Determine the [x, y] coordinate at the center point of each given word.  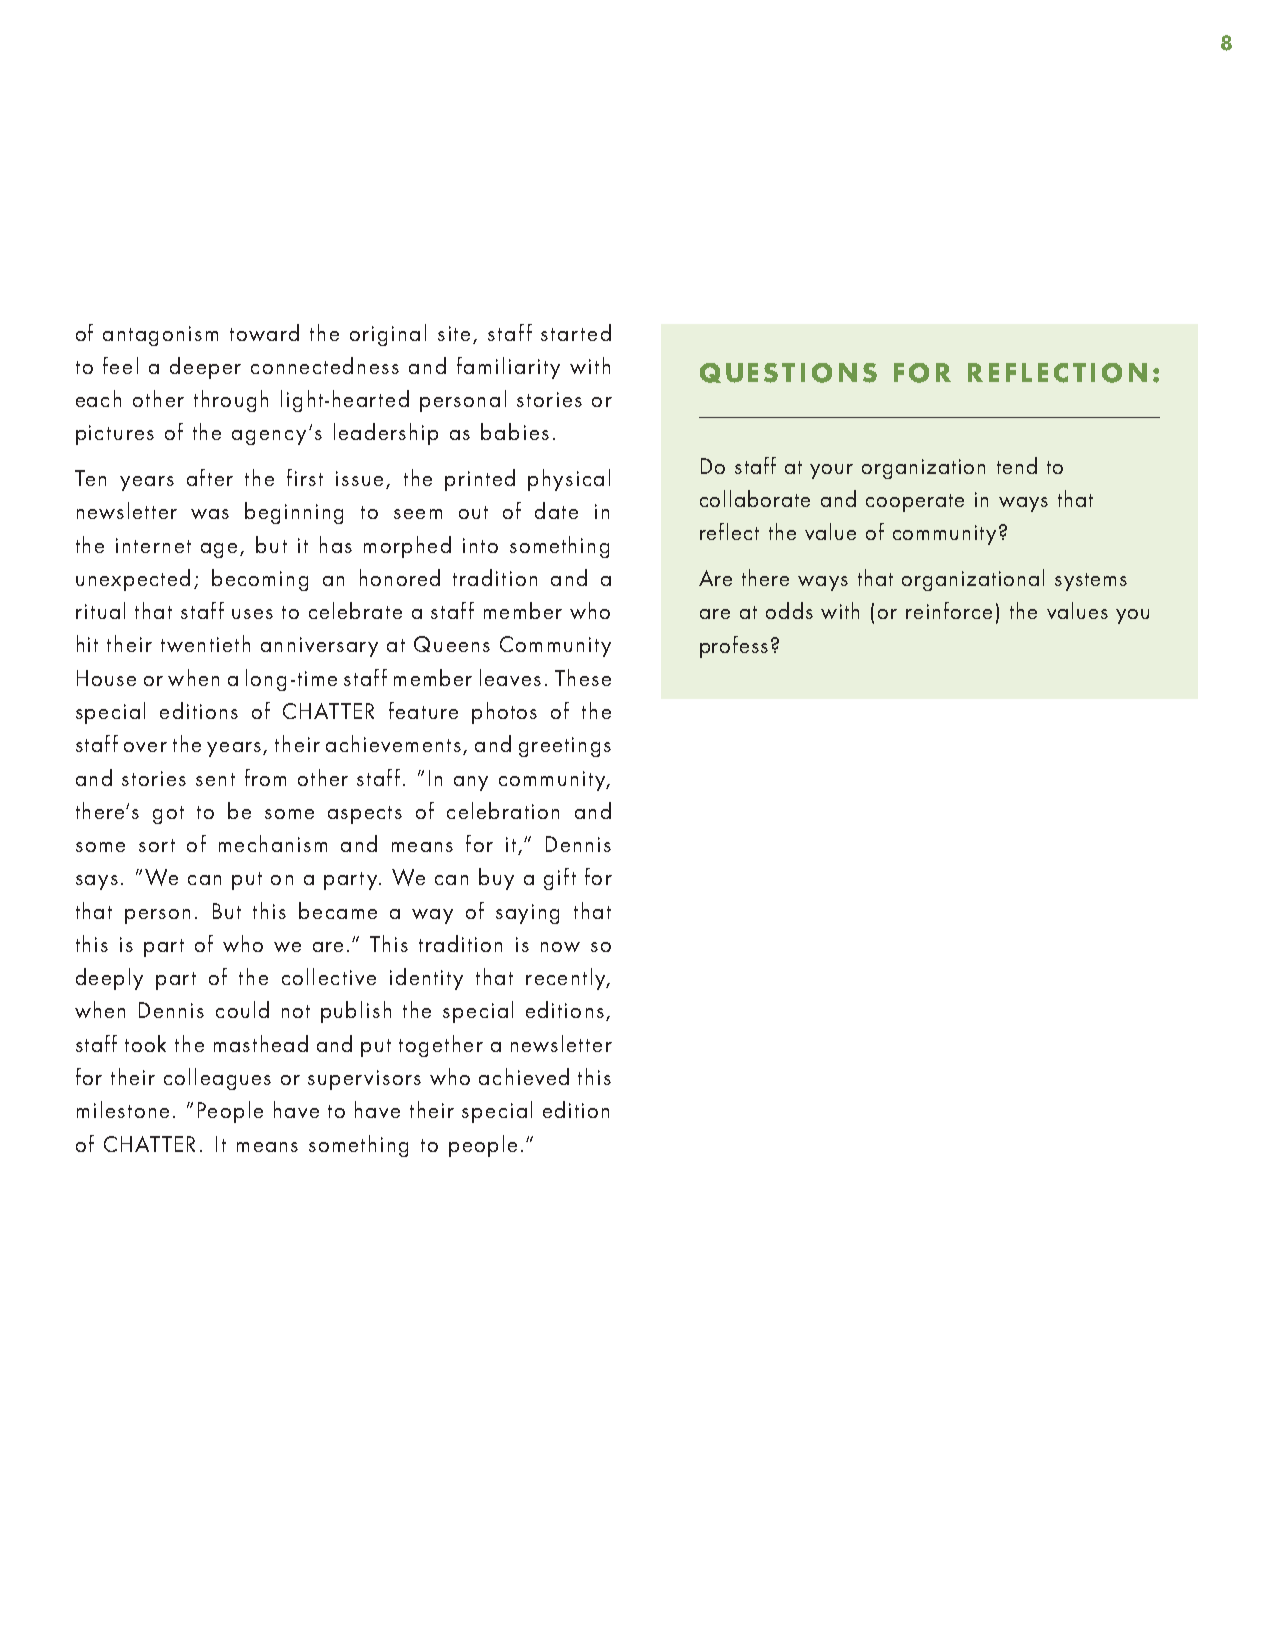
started [576, 332]
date [556, 510]
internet [153, 545]
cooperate [915, 503]
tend [1017, 465]
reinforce [949, 610]
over [145, 747]
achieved [524, 1076]
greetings [565, 747]
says [97, 882]
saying [527, 914]
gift [560, 879]
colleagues [217, 1079]
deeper [205, 368]
